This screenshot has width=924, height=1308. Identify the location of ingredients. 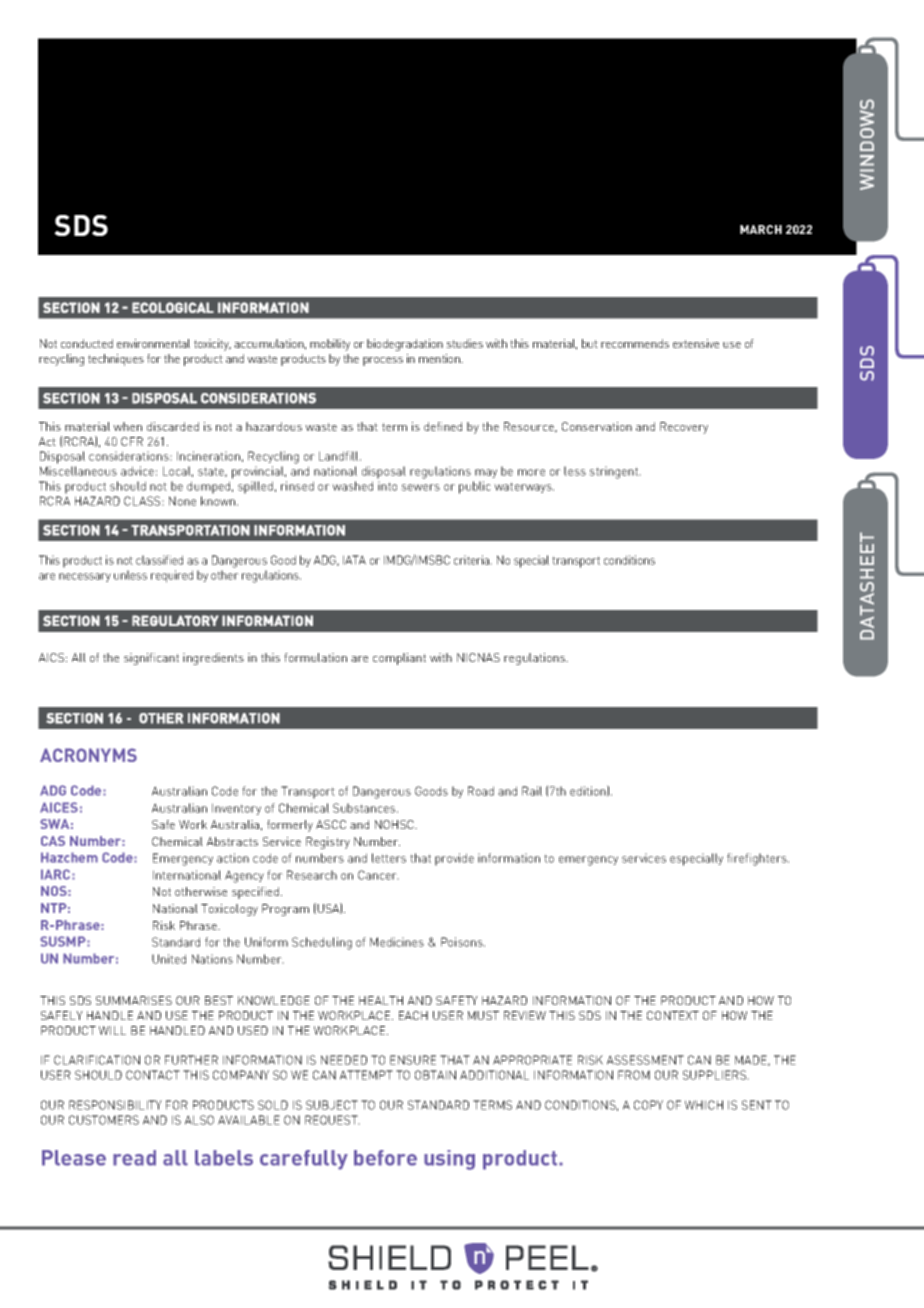
(213, 659).
